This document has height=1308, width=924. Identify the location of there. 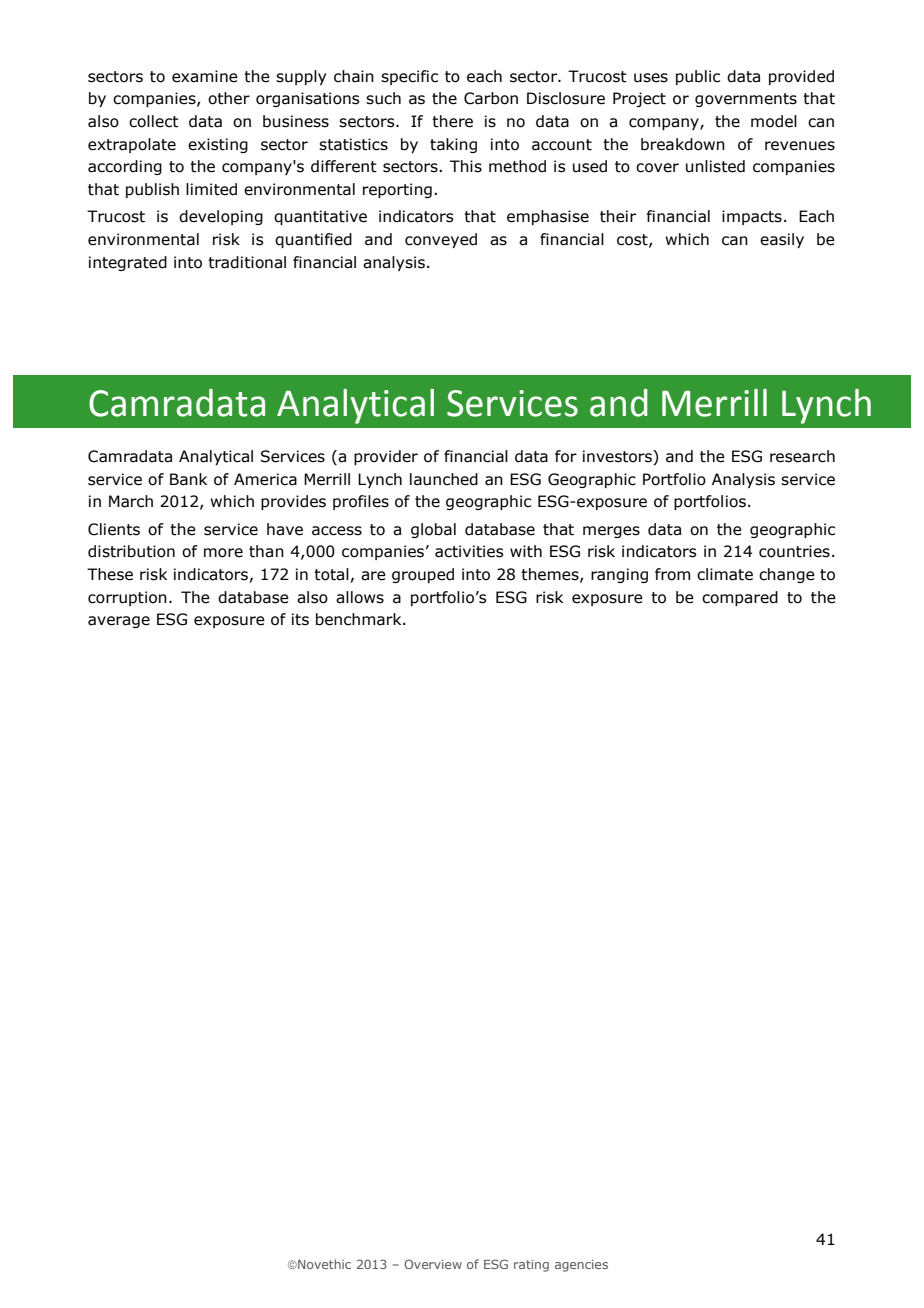
(452, 121).
